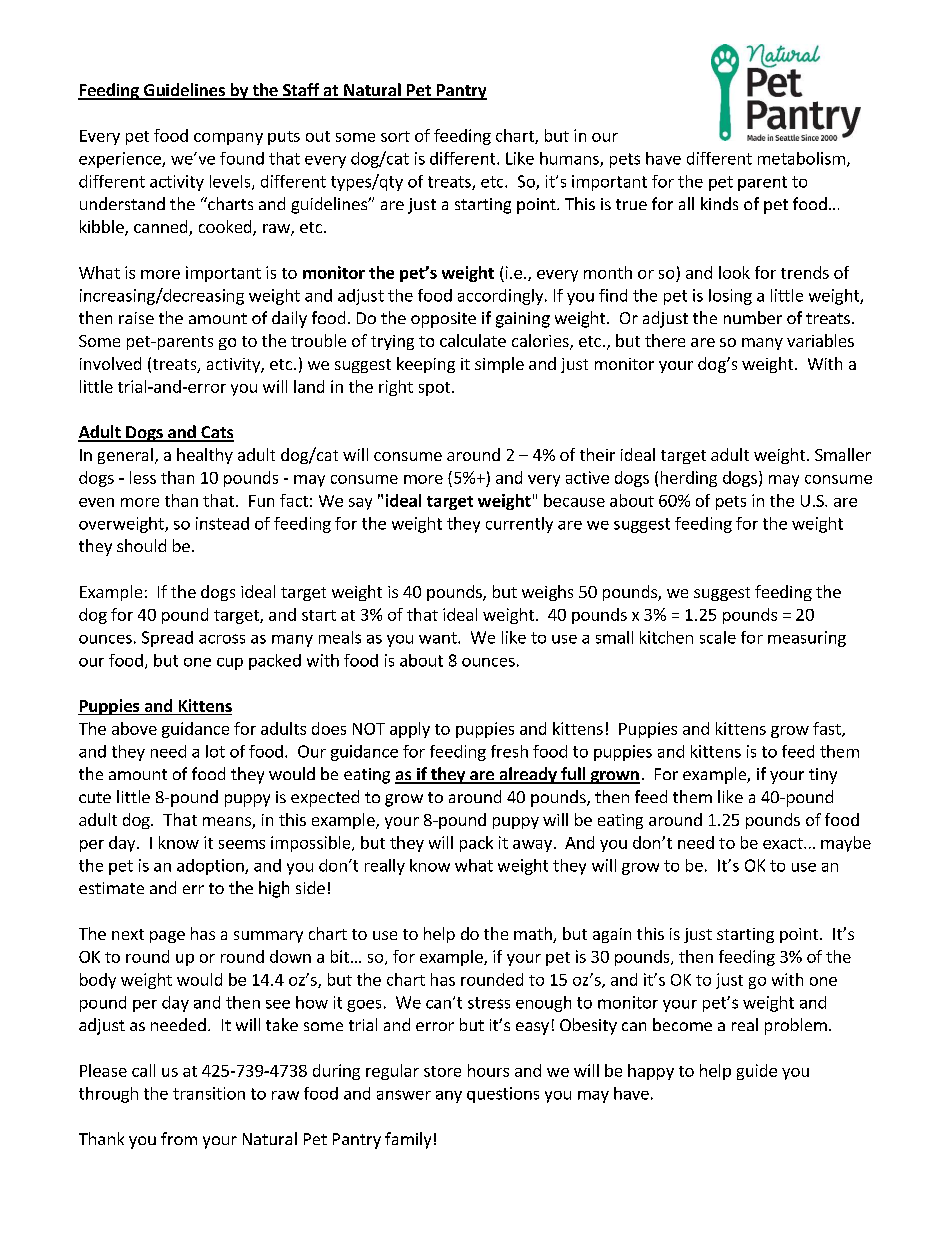 Image resolution: width=952 pixels, height=1233 pixels. What do you see at coordinates (167, 639) in the image?
I see `Spread` at bounding box center [167, 639].
